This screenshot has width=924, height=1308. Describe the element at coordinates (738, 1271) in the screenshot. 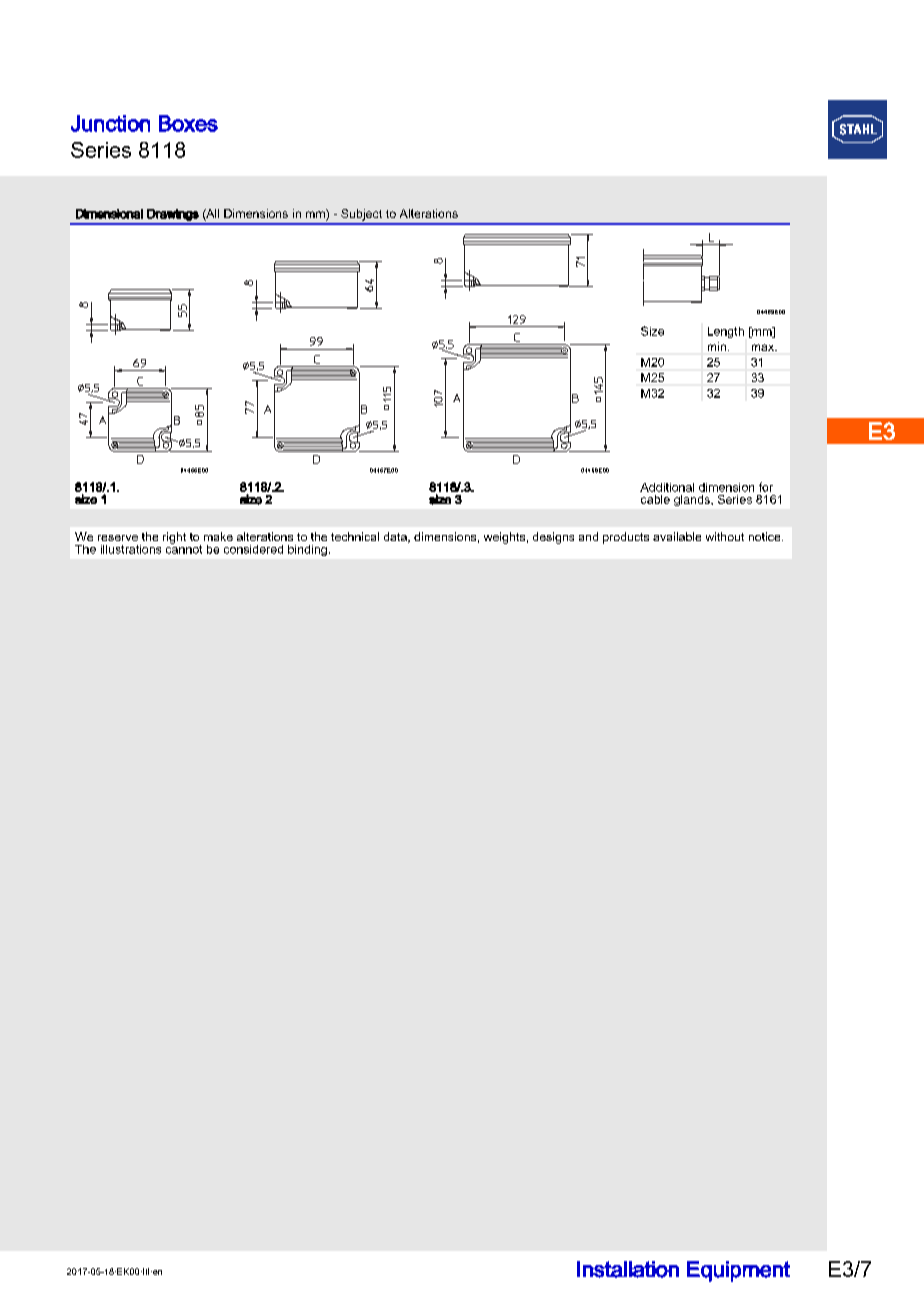

I see `Equipment` at that location.
